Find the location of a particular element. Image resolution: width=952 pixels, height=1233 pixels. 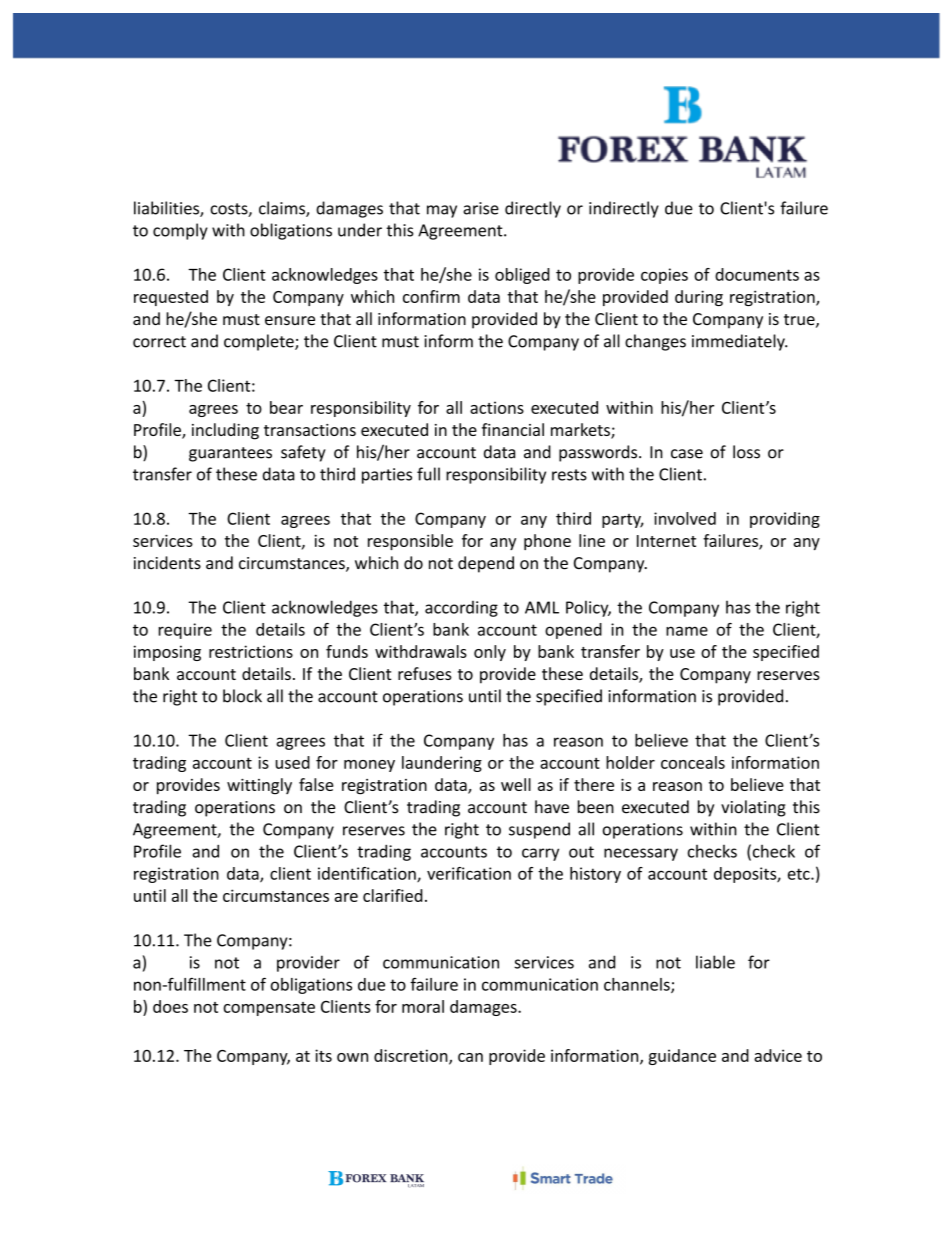

guarantees is located at coordinates (230, 454).
